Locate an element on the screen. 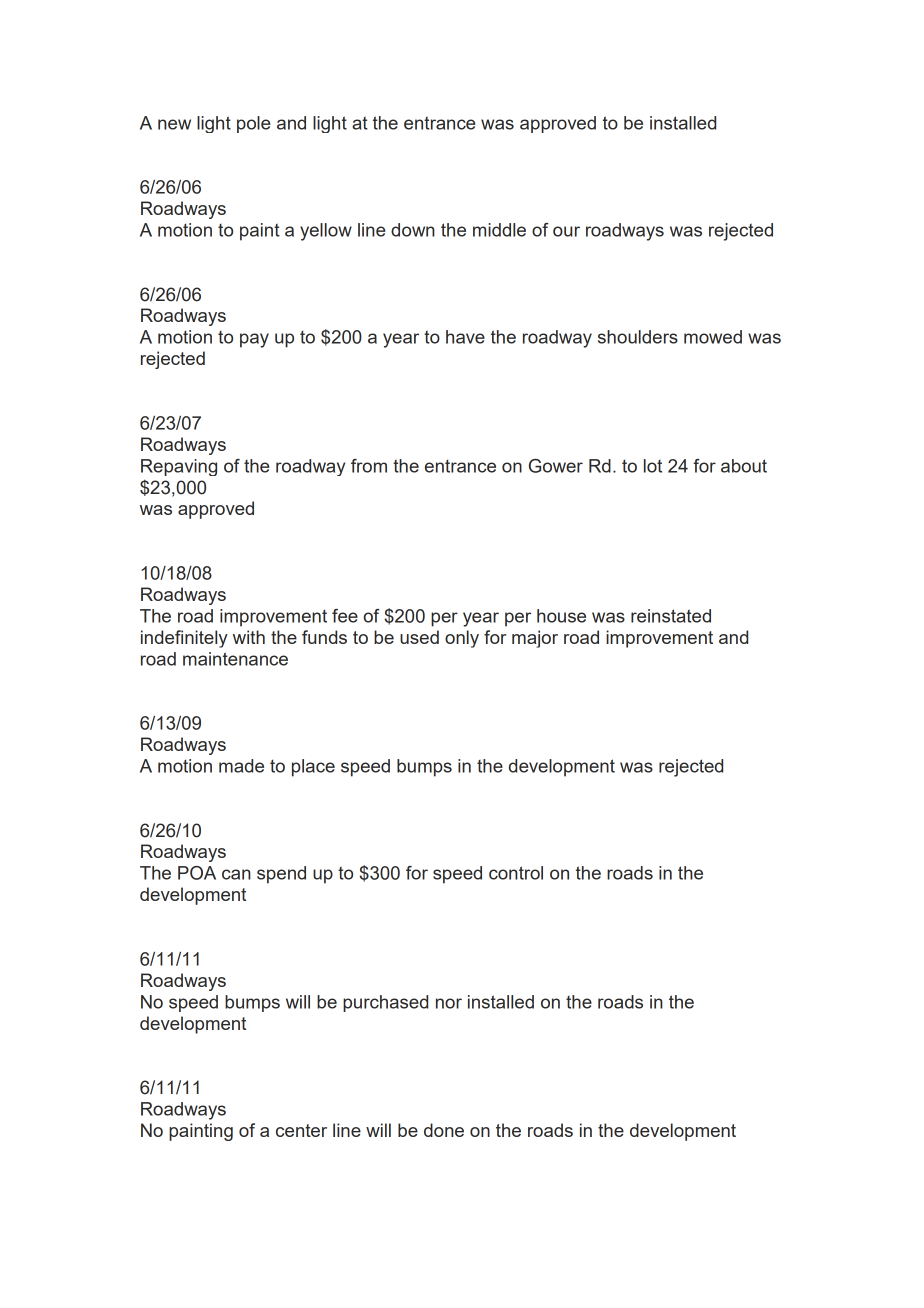 The image size is (924, 1308). control is located at coordinates (516, 873).
